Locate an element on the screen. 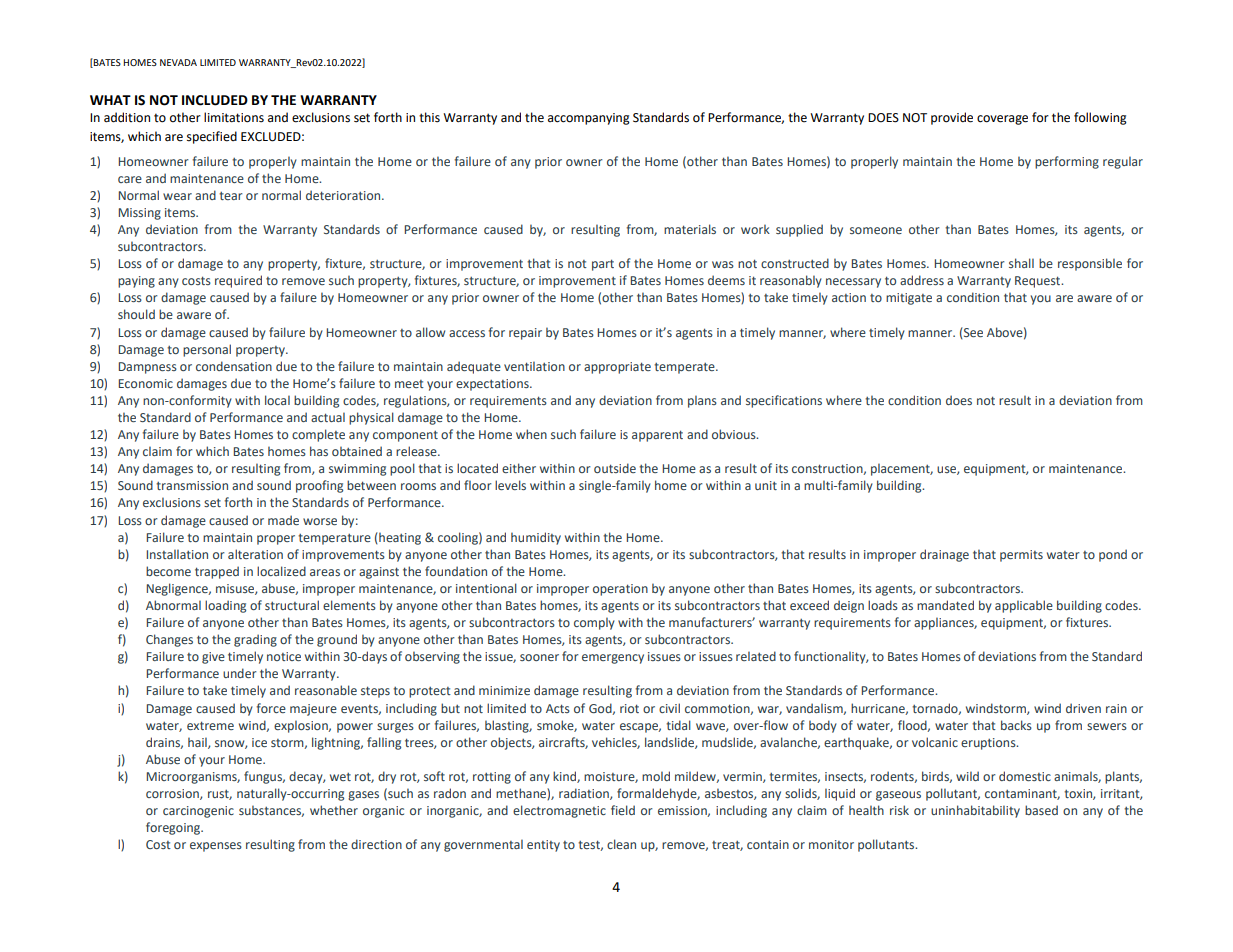 The width and height of the screenshot is (1233, 952). based is located at coordinates (1041, 810).
